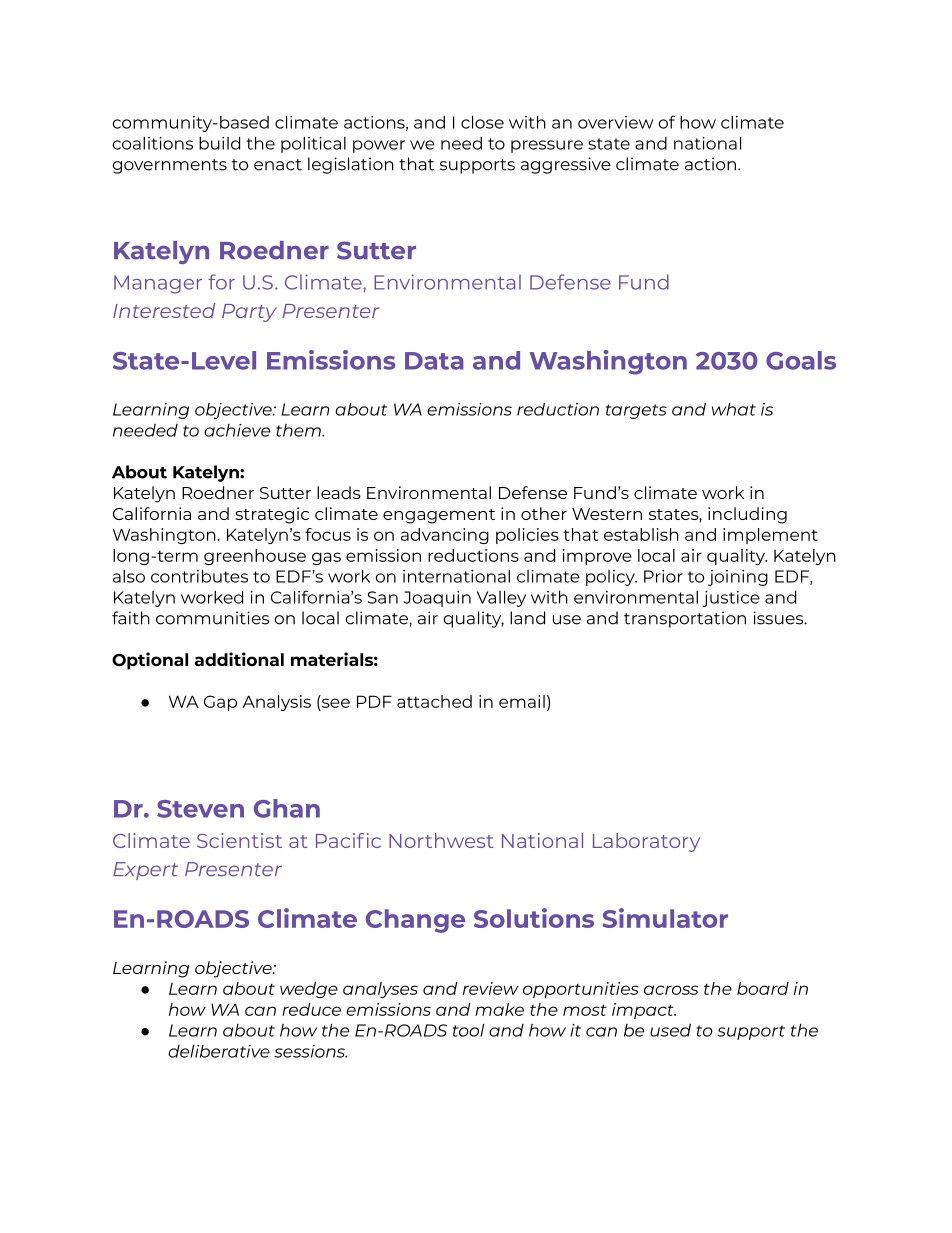 This image has height=1233, width=952. What do you see at coordinates (731, 599) in the image?
I see `justice` at bounding box center [731, 599].
